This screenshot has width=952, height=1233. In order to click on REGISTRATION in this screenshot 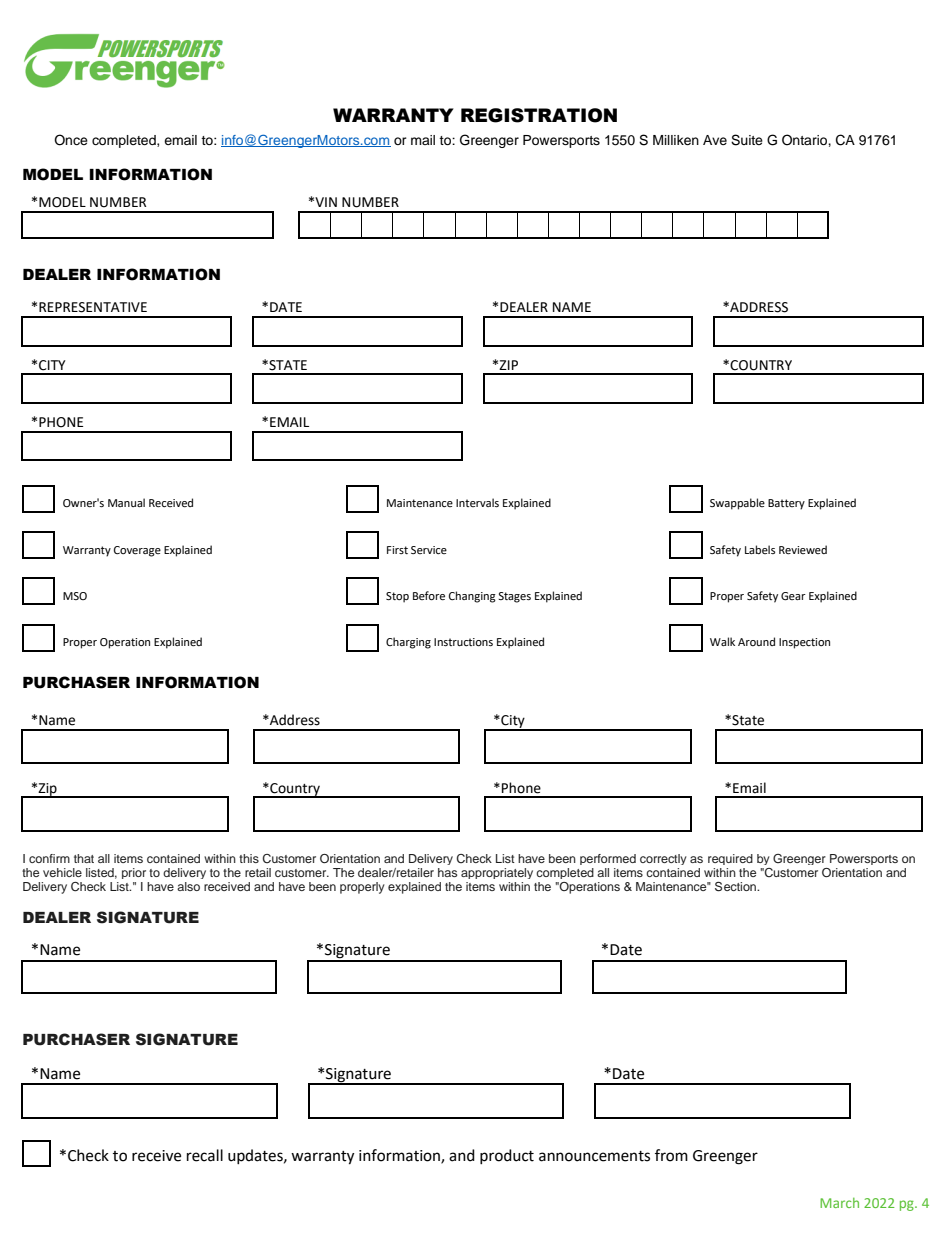, I will do `click(539, 115)`.
